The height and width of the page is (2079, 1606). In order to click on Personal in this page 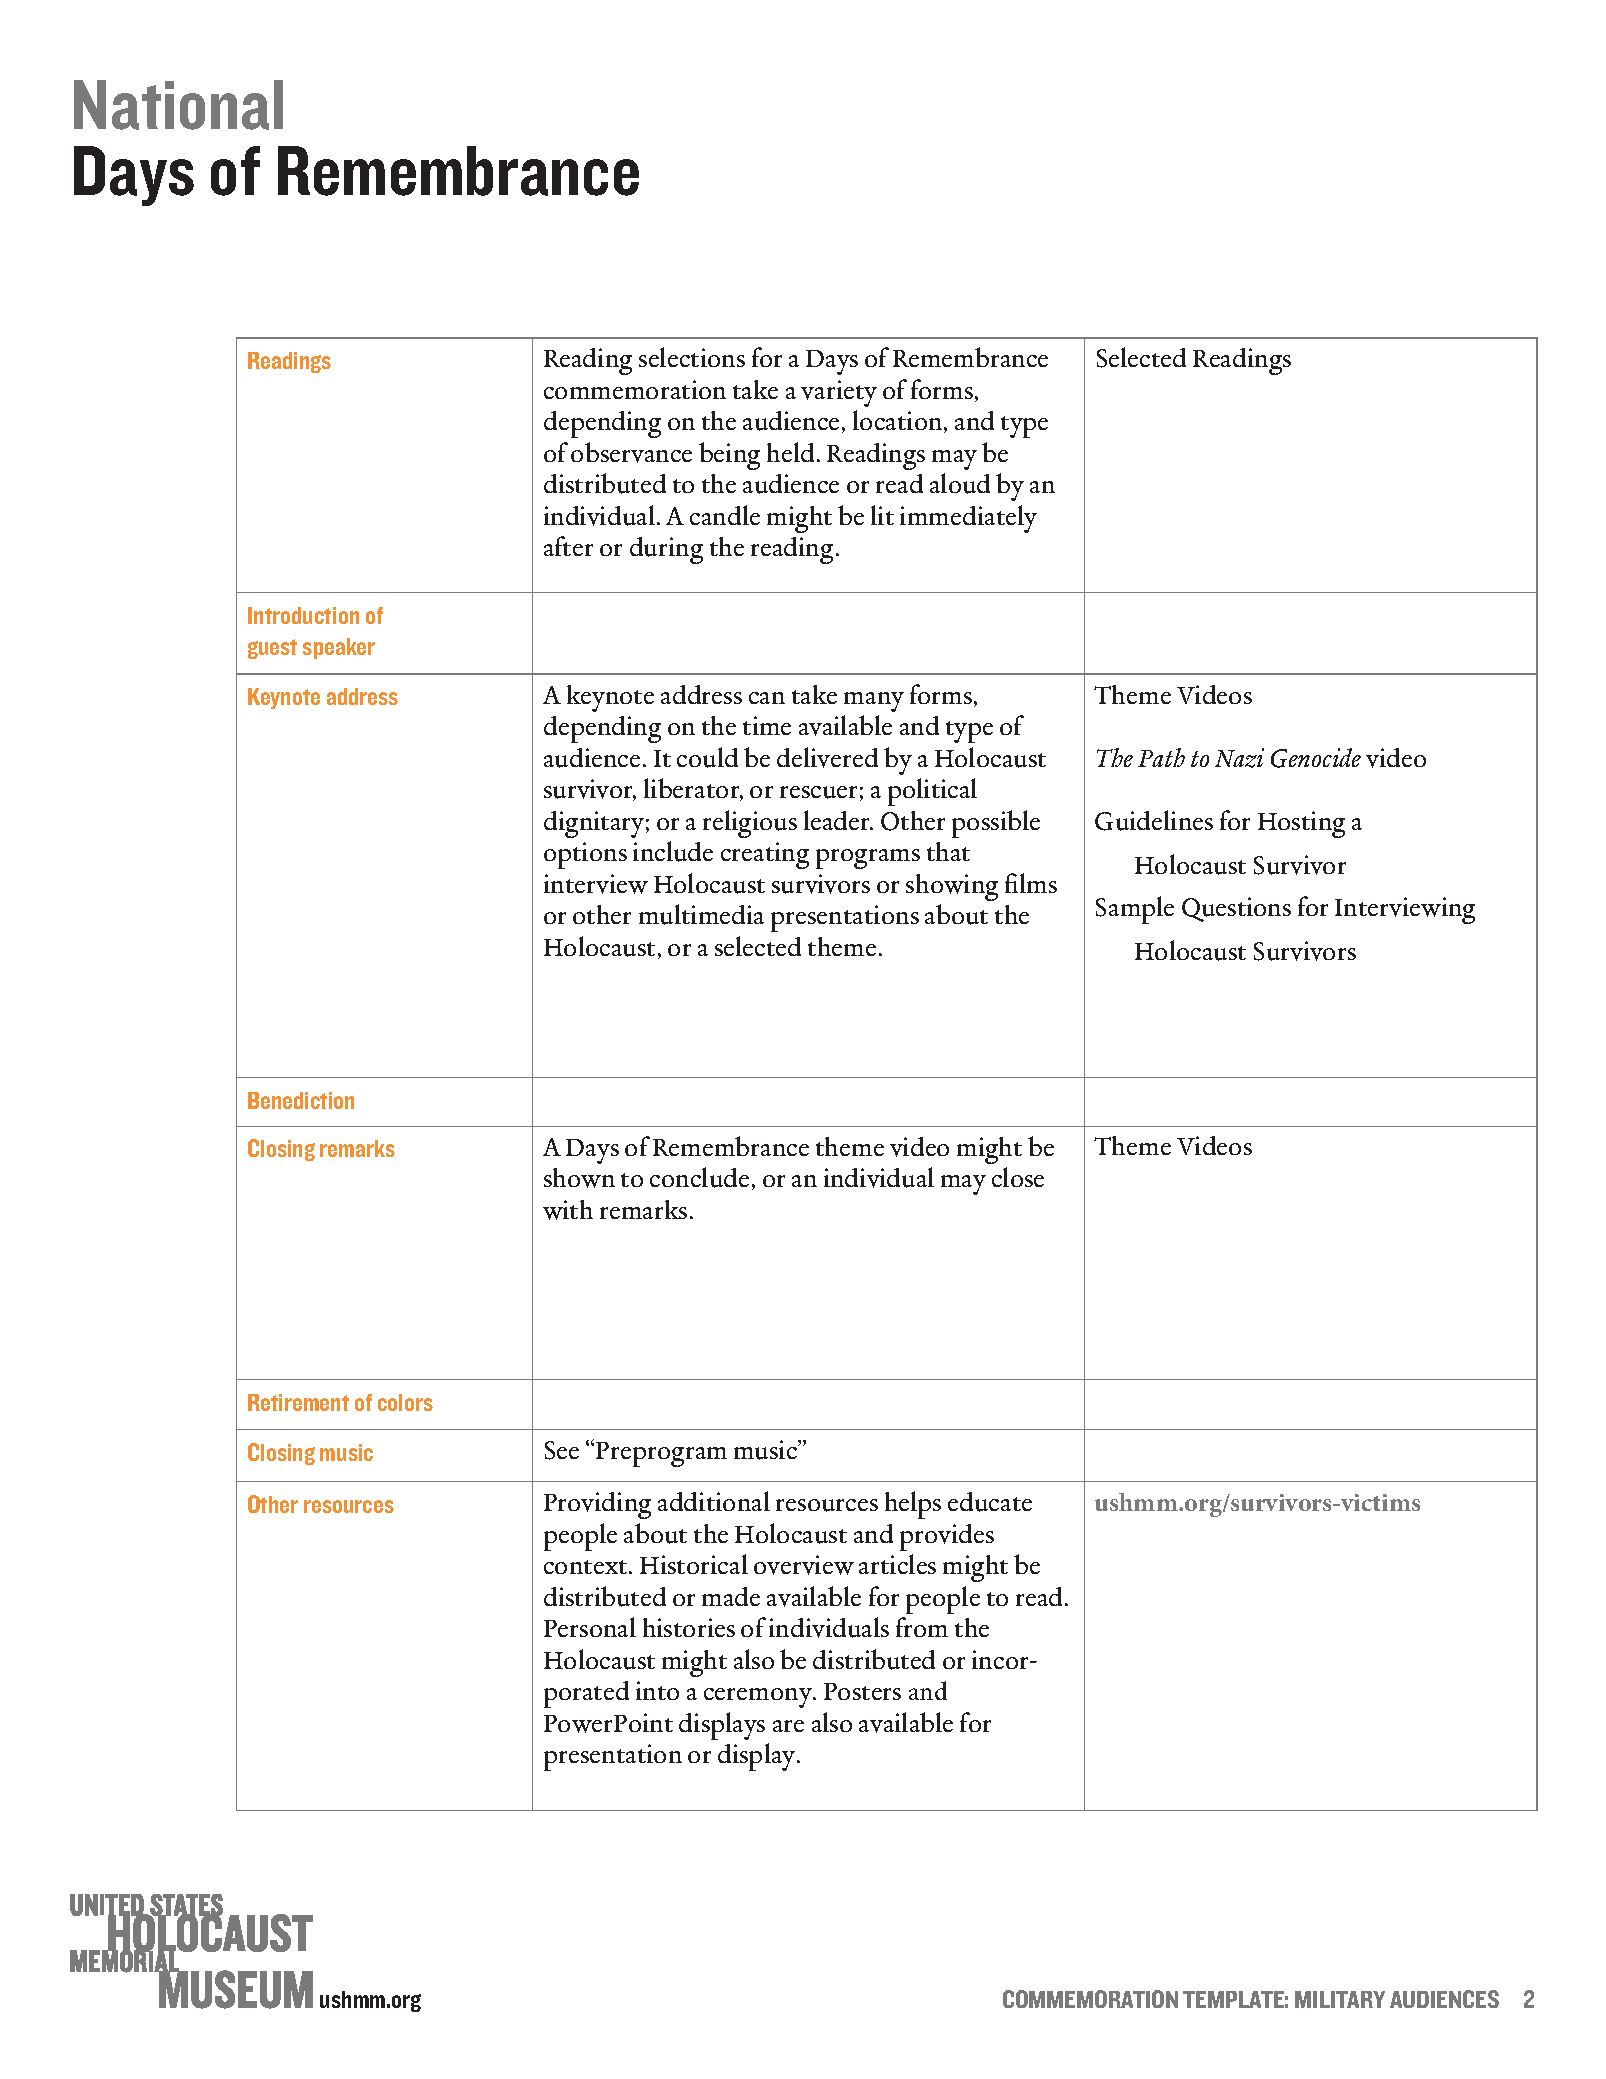, I will do `click(590, 1627)`.
